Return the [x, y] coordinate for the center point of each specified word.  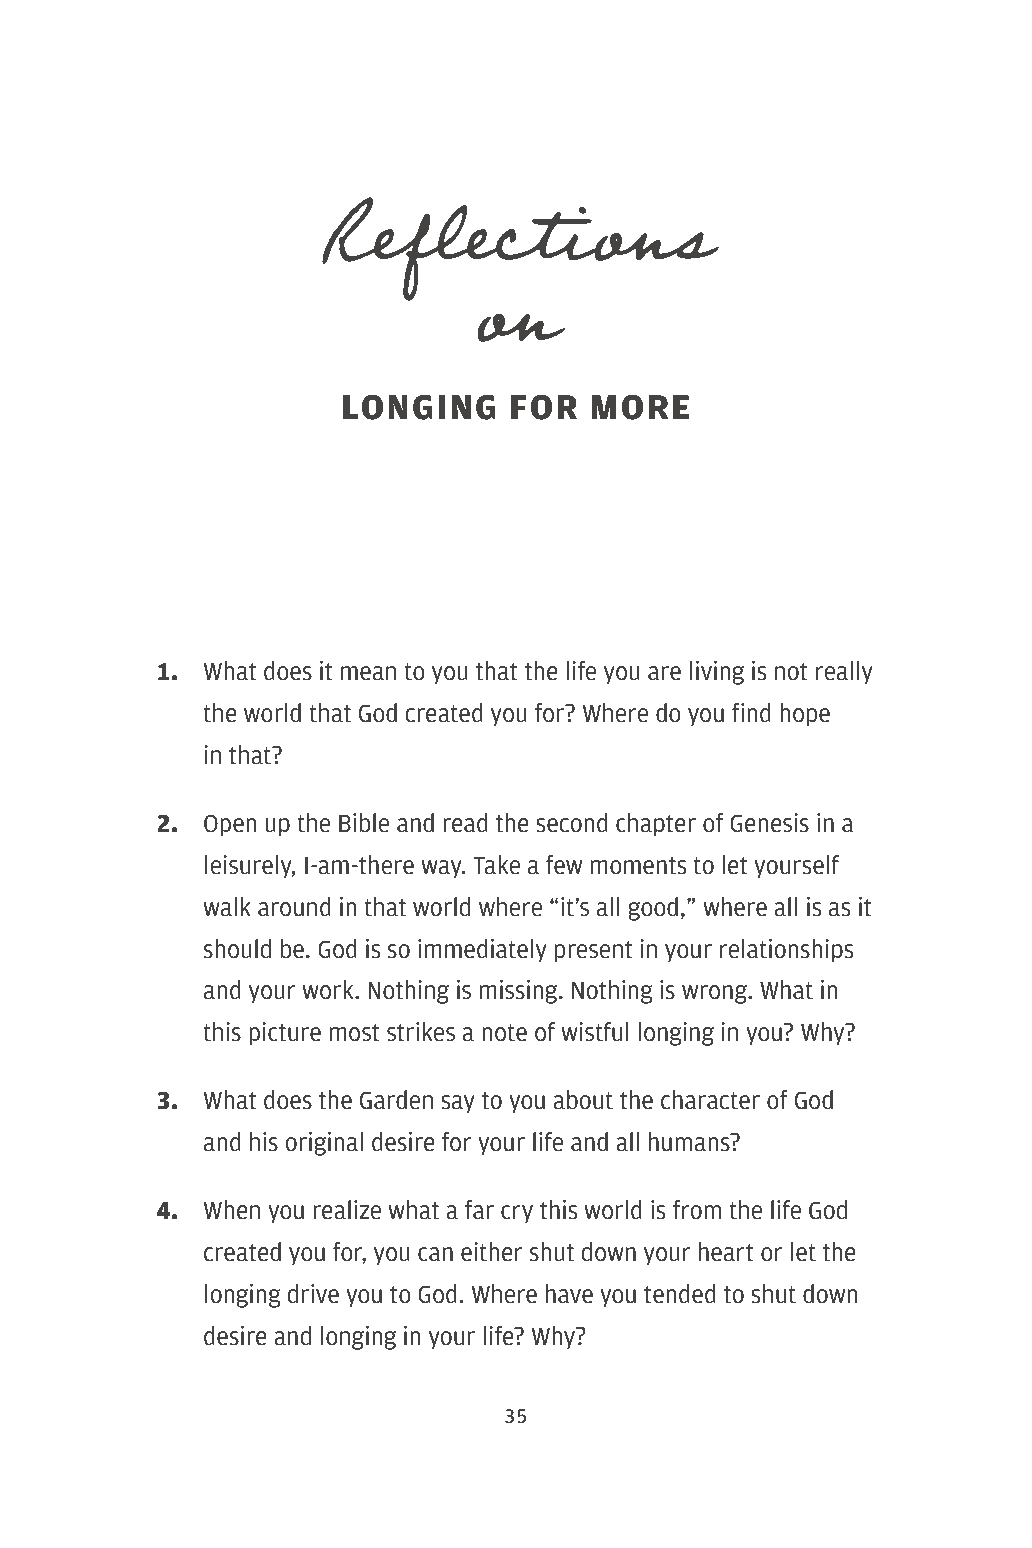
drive [313, 1294]
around [294, 907]
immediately [482, 951]
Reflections [520, 249]
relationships [786, 951]
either [492, 1252]
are [664, 673]
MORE [640, 407]
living [717, 673]
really [844, 673]
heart [726, 1252]
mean [368, 673]
